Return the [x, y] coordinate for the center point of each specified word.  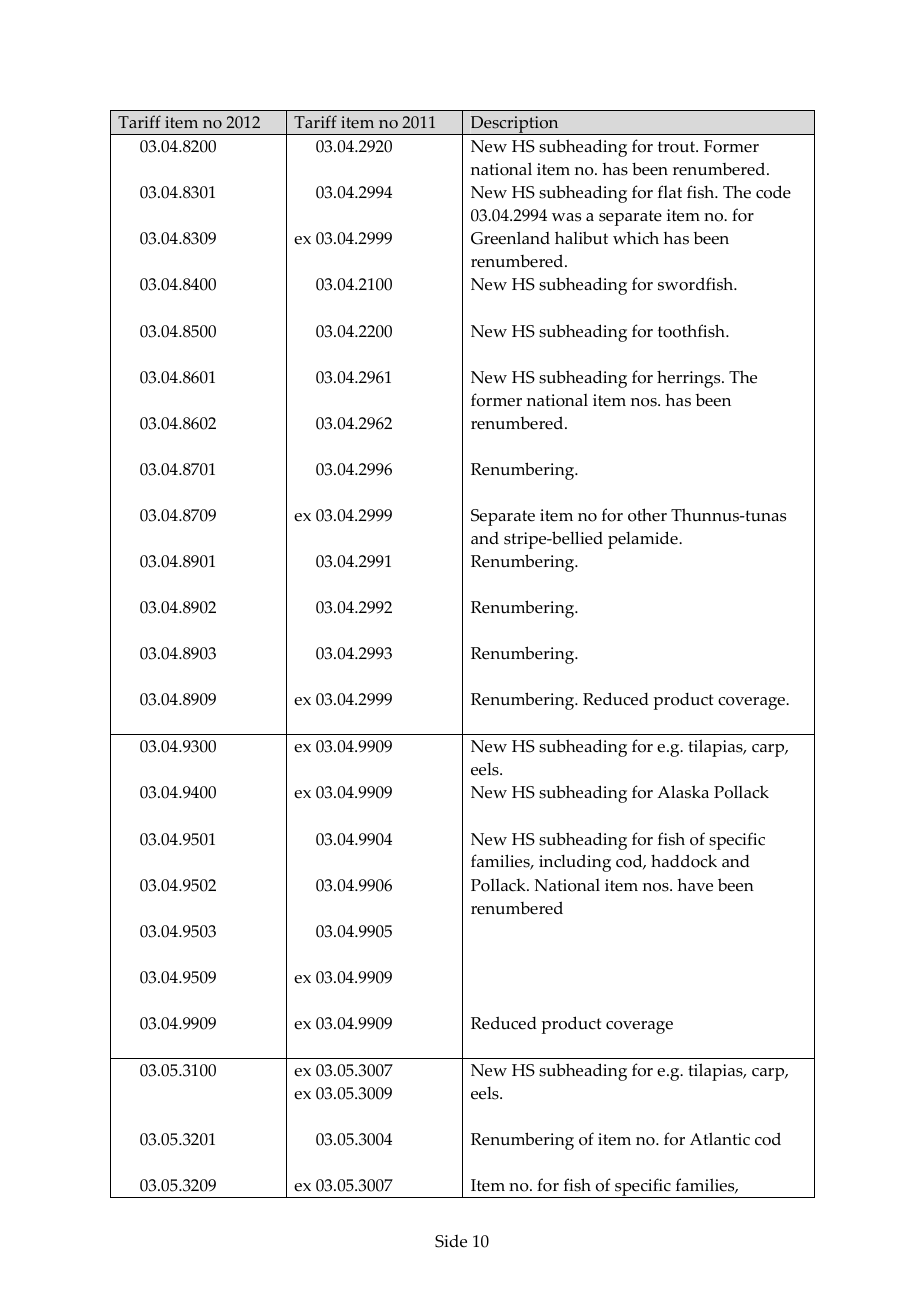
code [773, 192]
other [647, 515]
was [566, 217]
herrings [690, 379]
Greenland [510, 238]
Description [514, 125]
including [575, 863]
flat [670, 191]
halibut [581, 238]
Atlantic [720, 1139]
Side [451, 1241]
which [636, 238]
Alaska [683, 792]
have [695, 885]
